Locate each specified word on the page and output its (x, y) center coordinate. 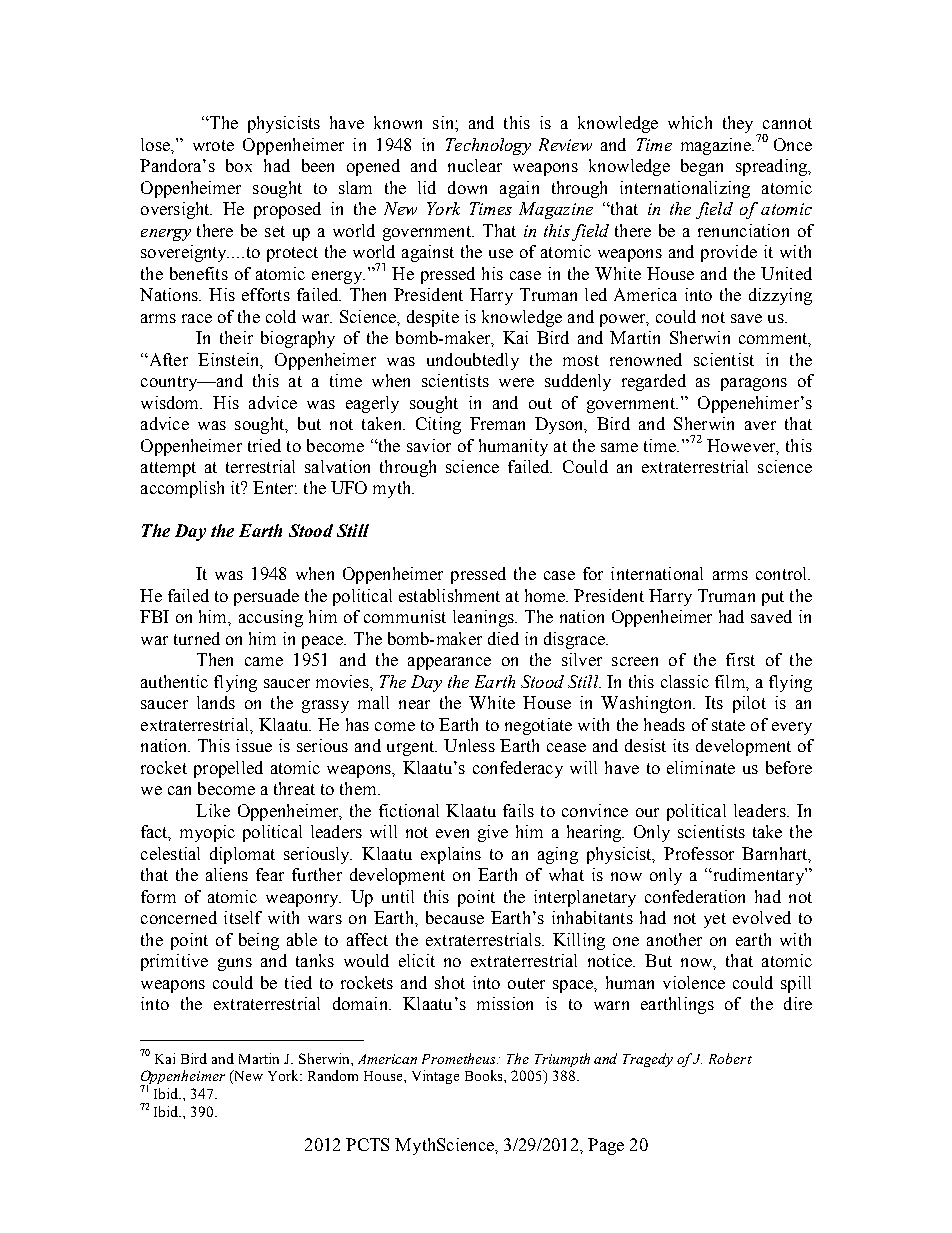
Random (333, 1075)
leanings (484, 618)
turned (197, 638)
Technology (488, 146)
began (702, 167)
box (239, 165)
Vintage (435, 1077)
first (740, 659)
